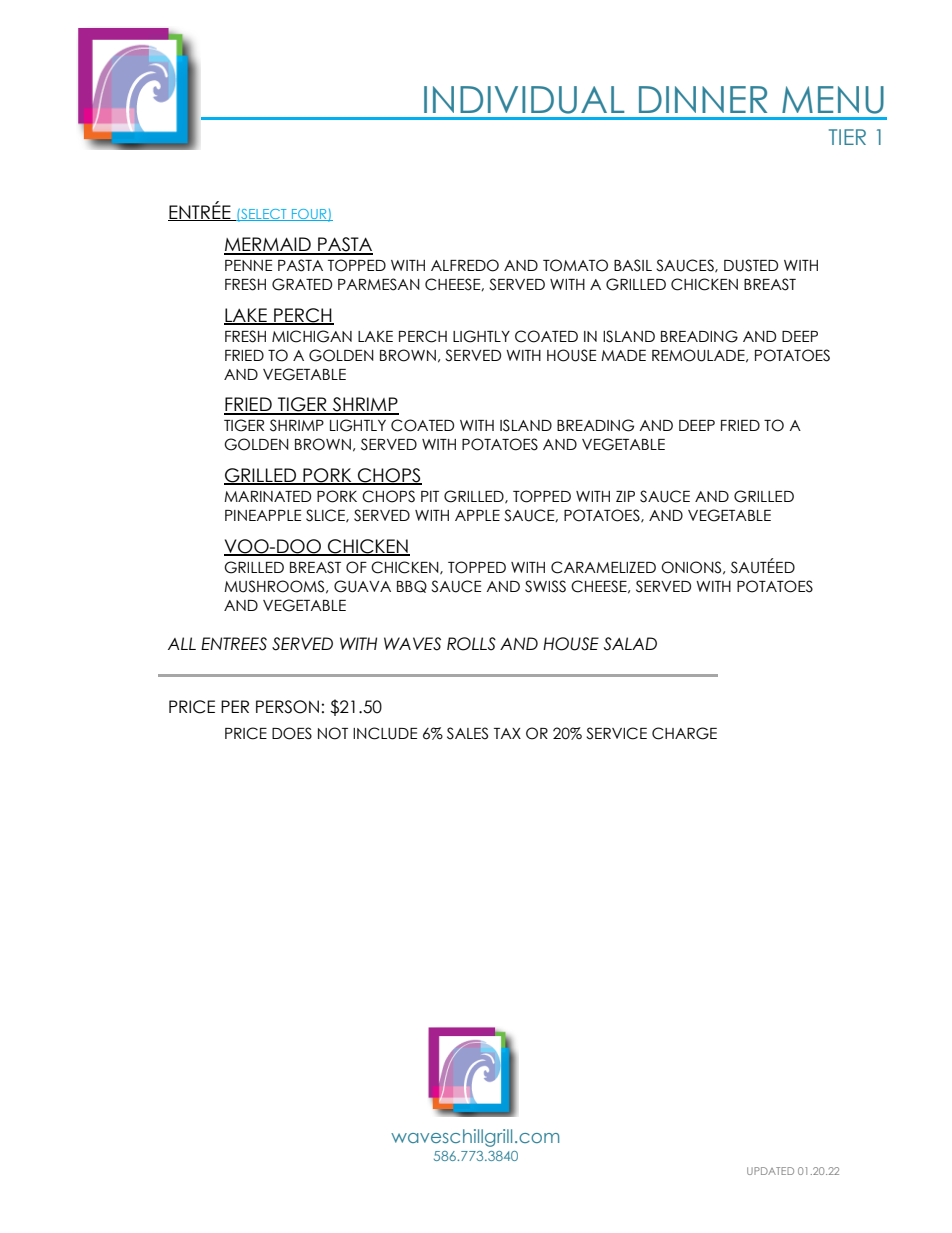 This screenshot has width=952, height=1233. I want to click on FOUR, so click(309, 215).
